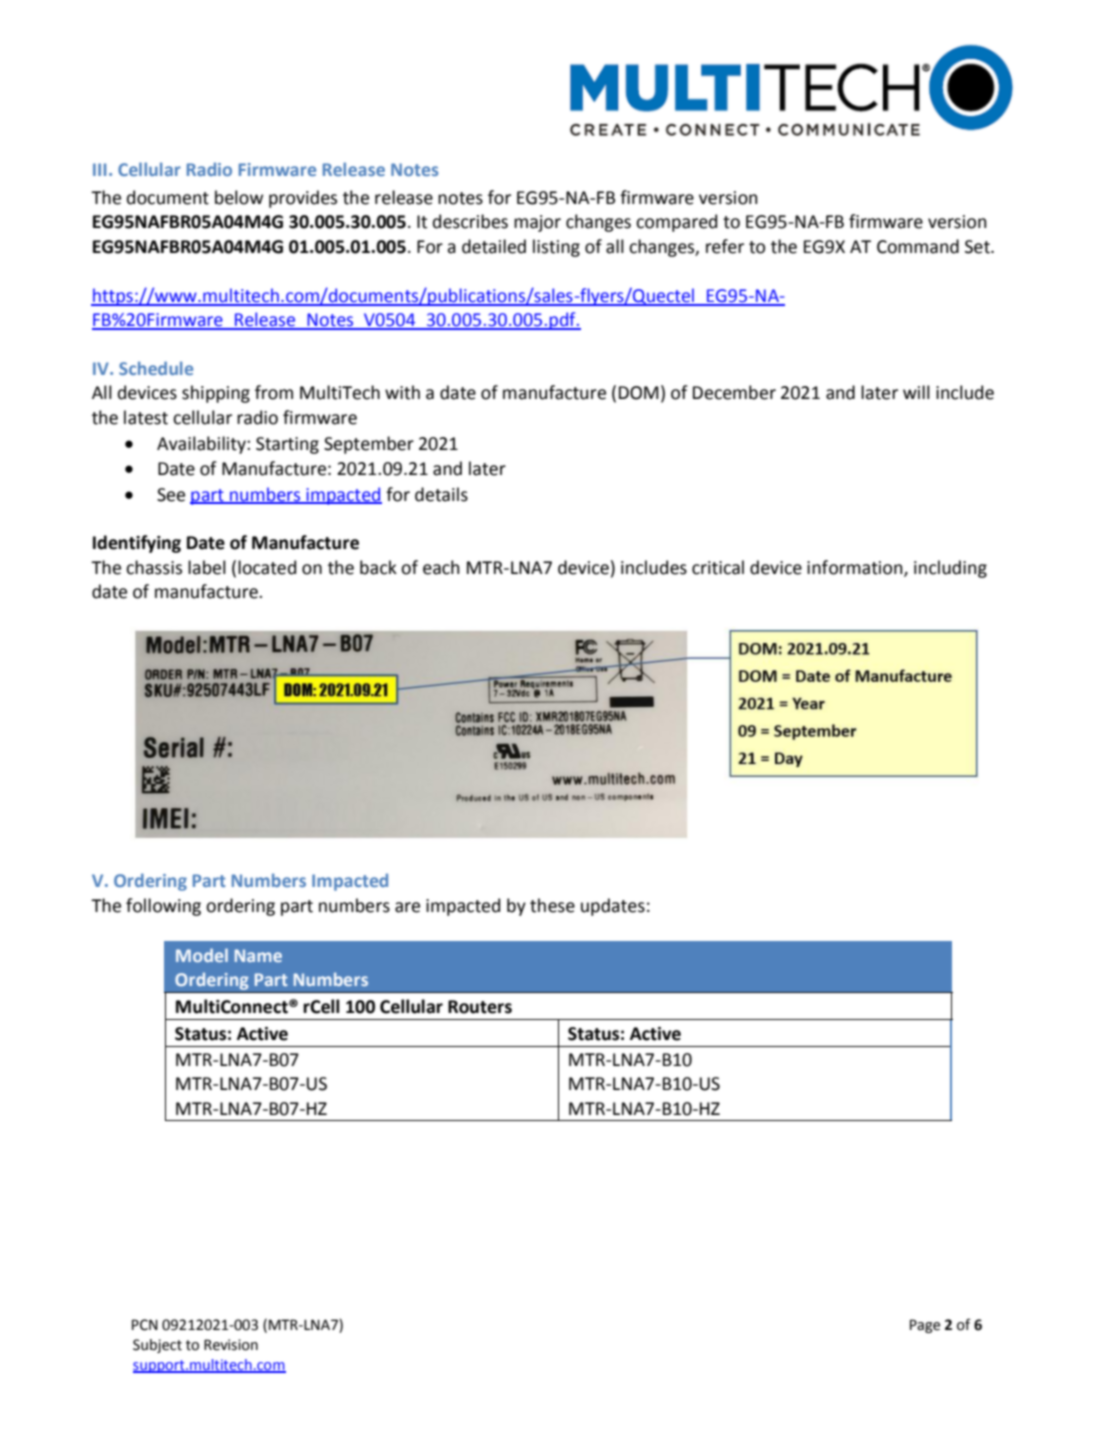 Image resolution: width=1113 pixels, height=1440 pixels. I want to click on including, so click(950, 569).
